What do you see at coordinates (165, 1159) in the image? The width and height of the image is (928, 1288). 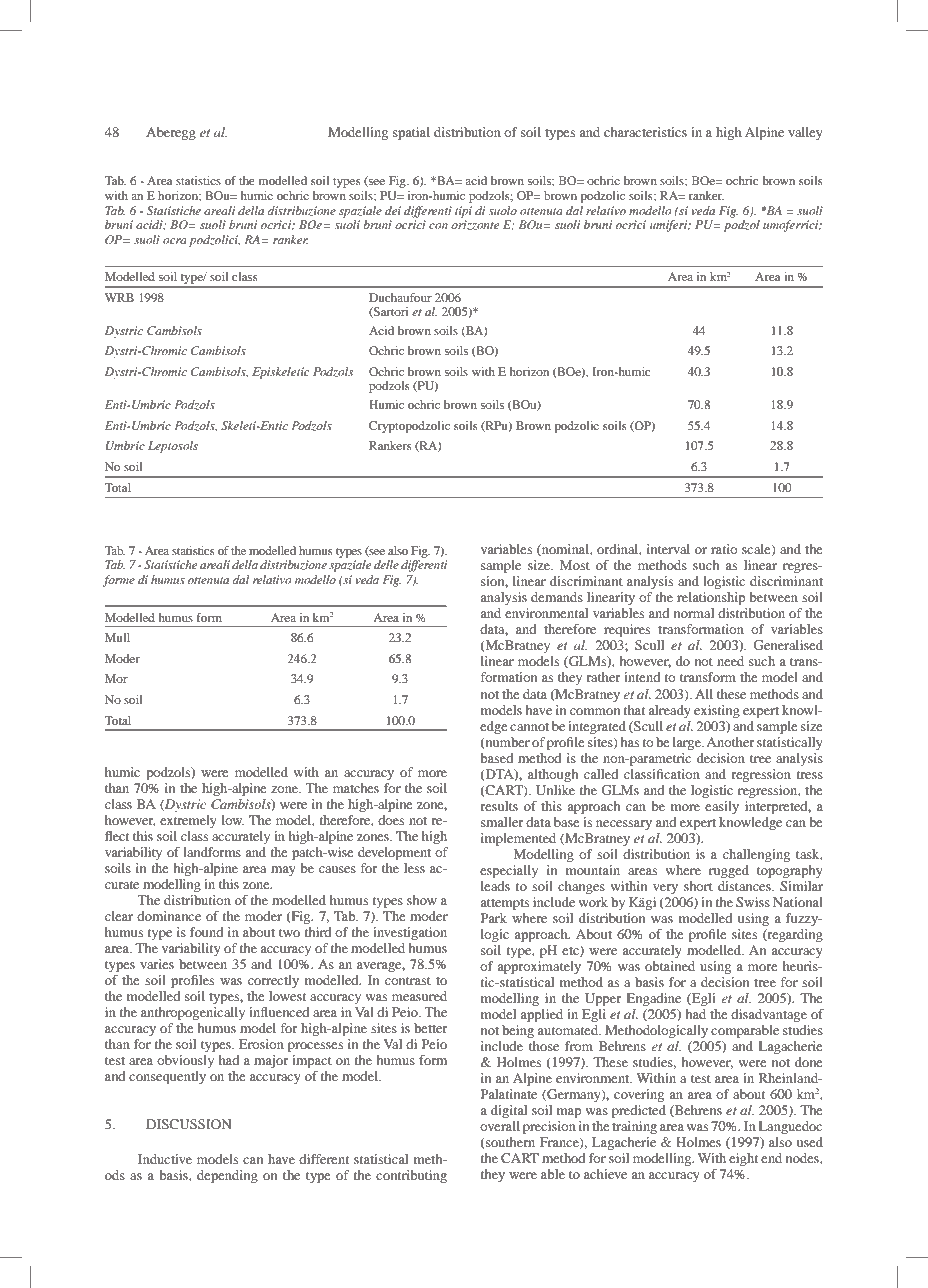 I see `Inductive` at bounding box center [165, 1159].
